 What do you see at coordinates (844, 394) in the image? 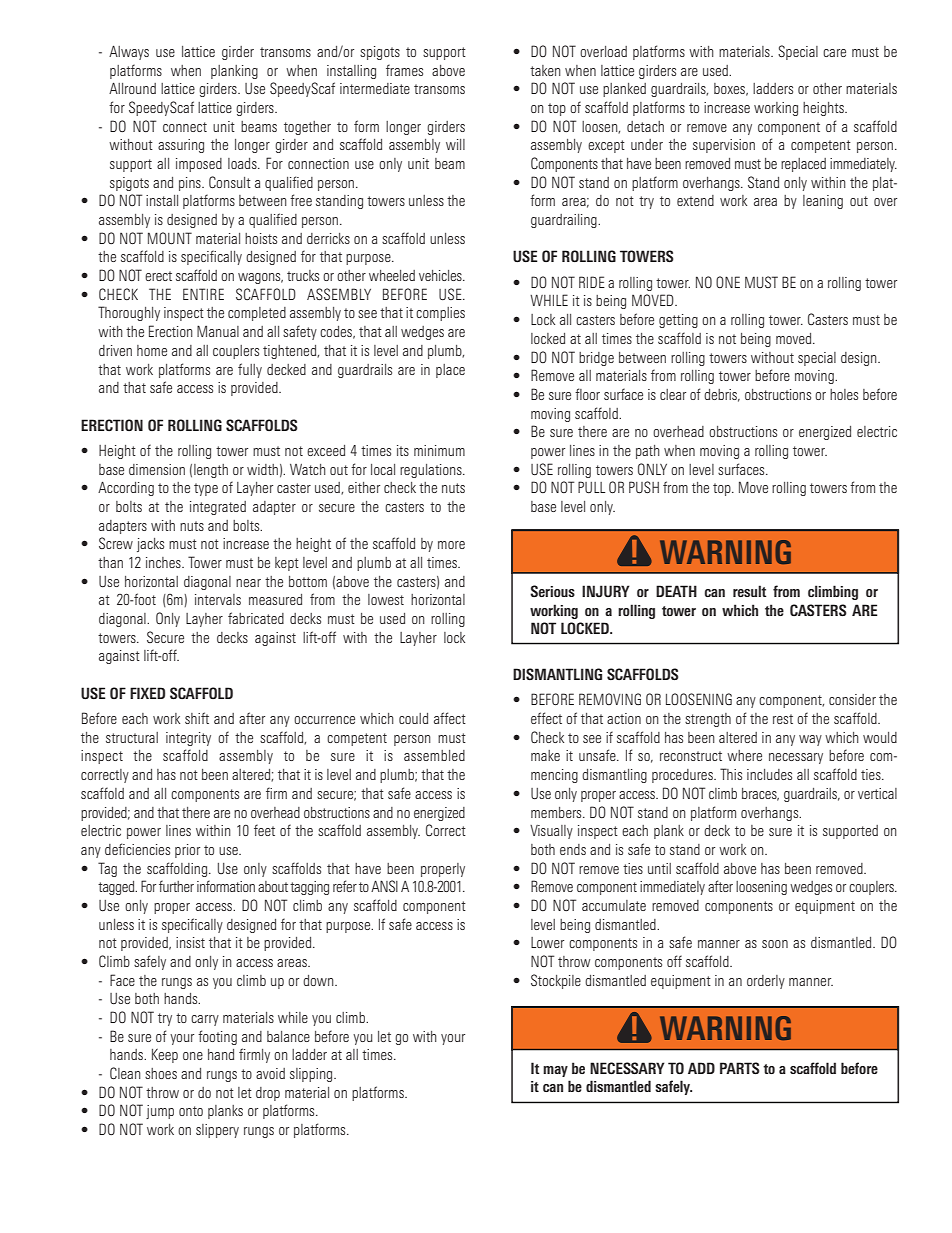
I see `holes` at bounding box center [844, 394].
